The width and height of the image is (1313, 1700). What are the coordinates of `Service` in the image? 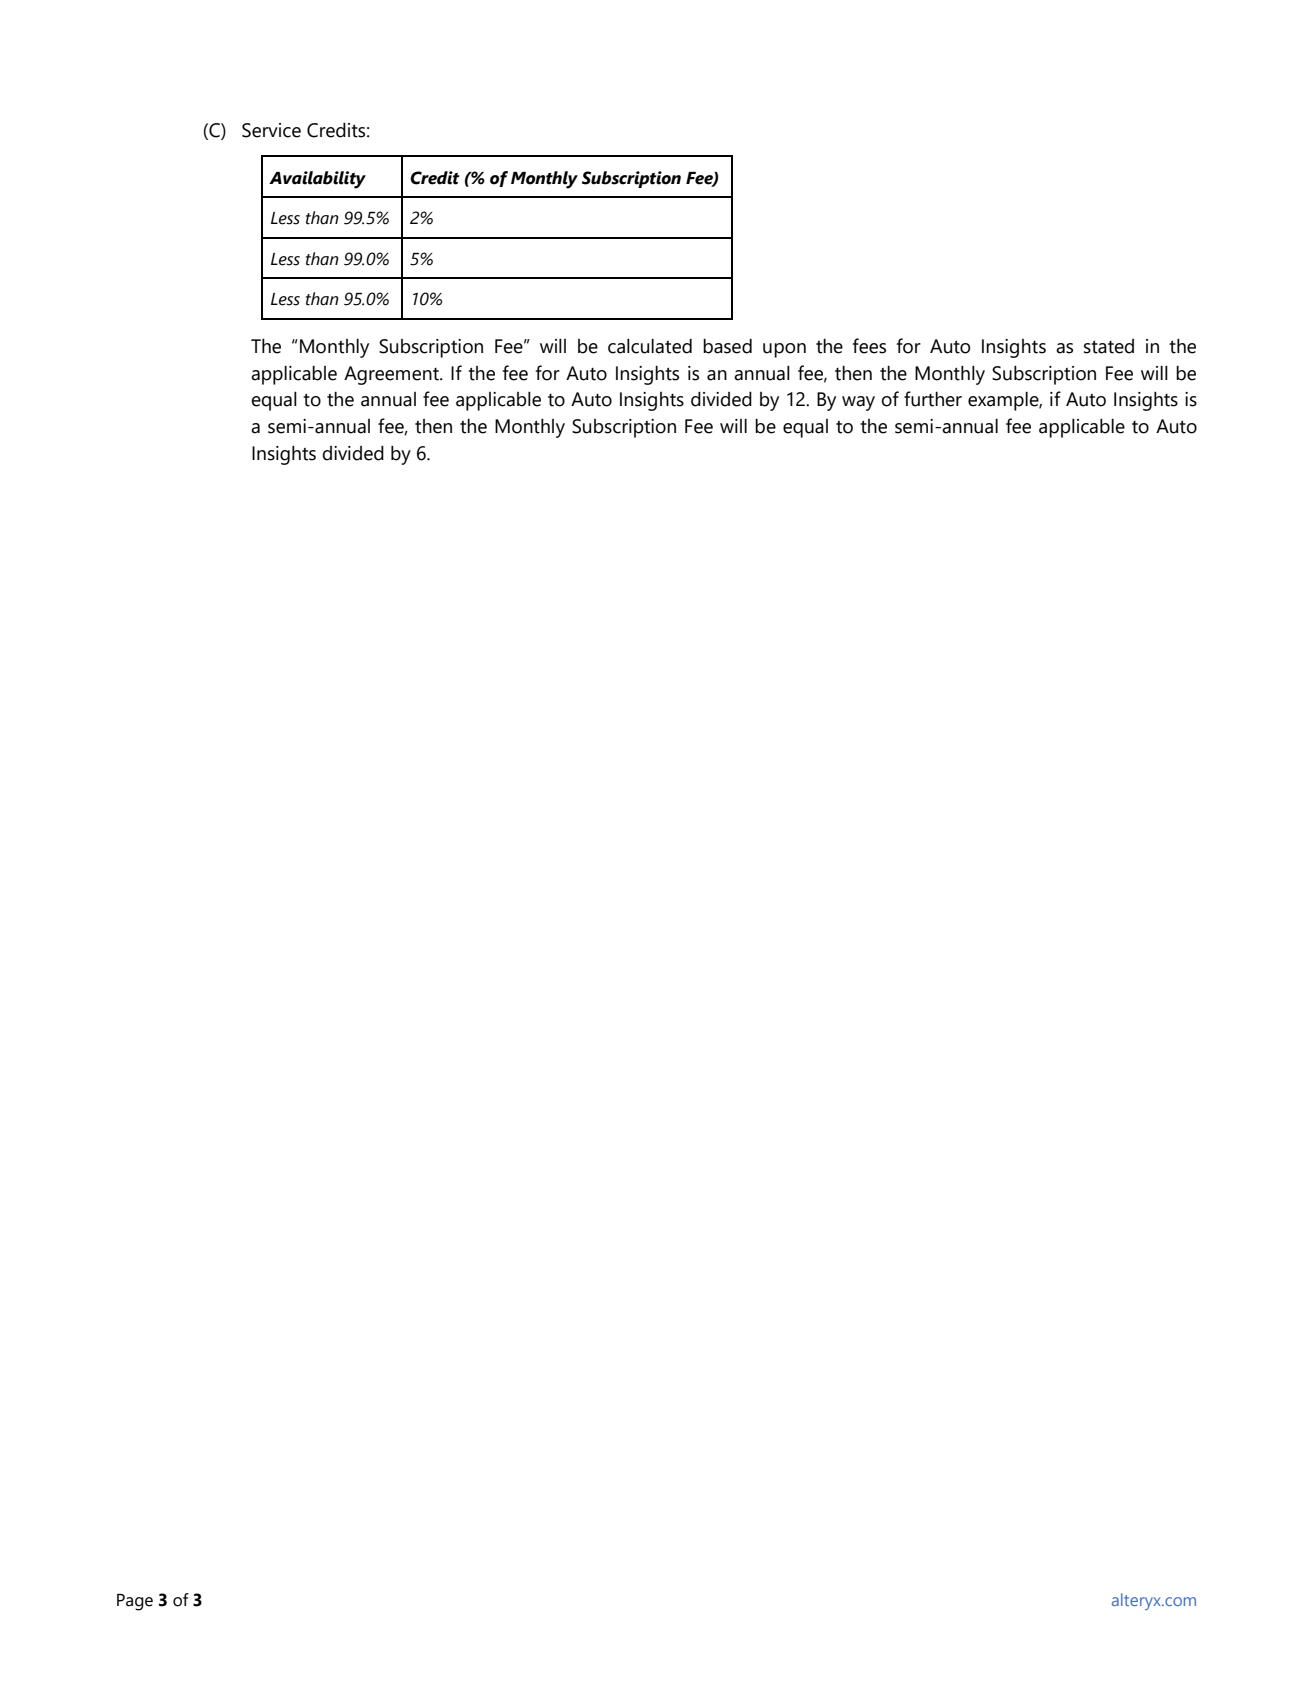 It's located at (271, 130).
